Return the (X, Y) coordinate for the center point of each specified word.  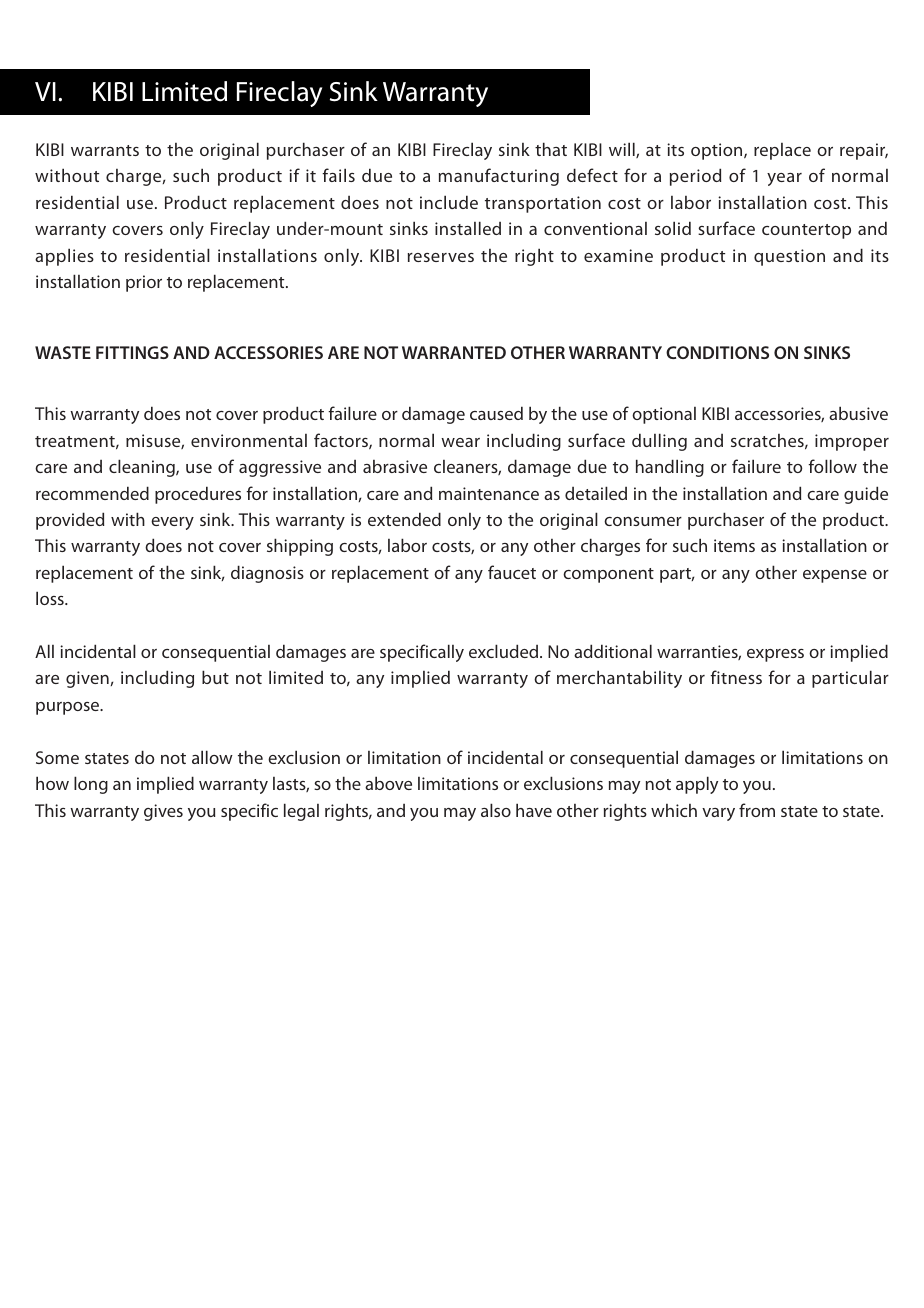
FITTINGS (132, 352)
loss (51, 598)
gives (163, 812)
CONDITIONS (717, 352)
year (784, 179)
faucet (512, 572)
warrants (105, 150)
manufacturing (499, 177)
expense (835, 576)
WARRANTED (454, 352)
